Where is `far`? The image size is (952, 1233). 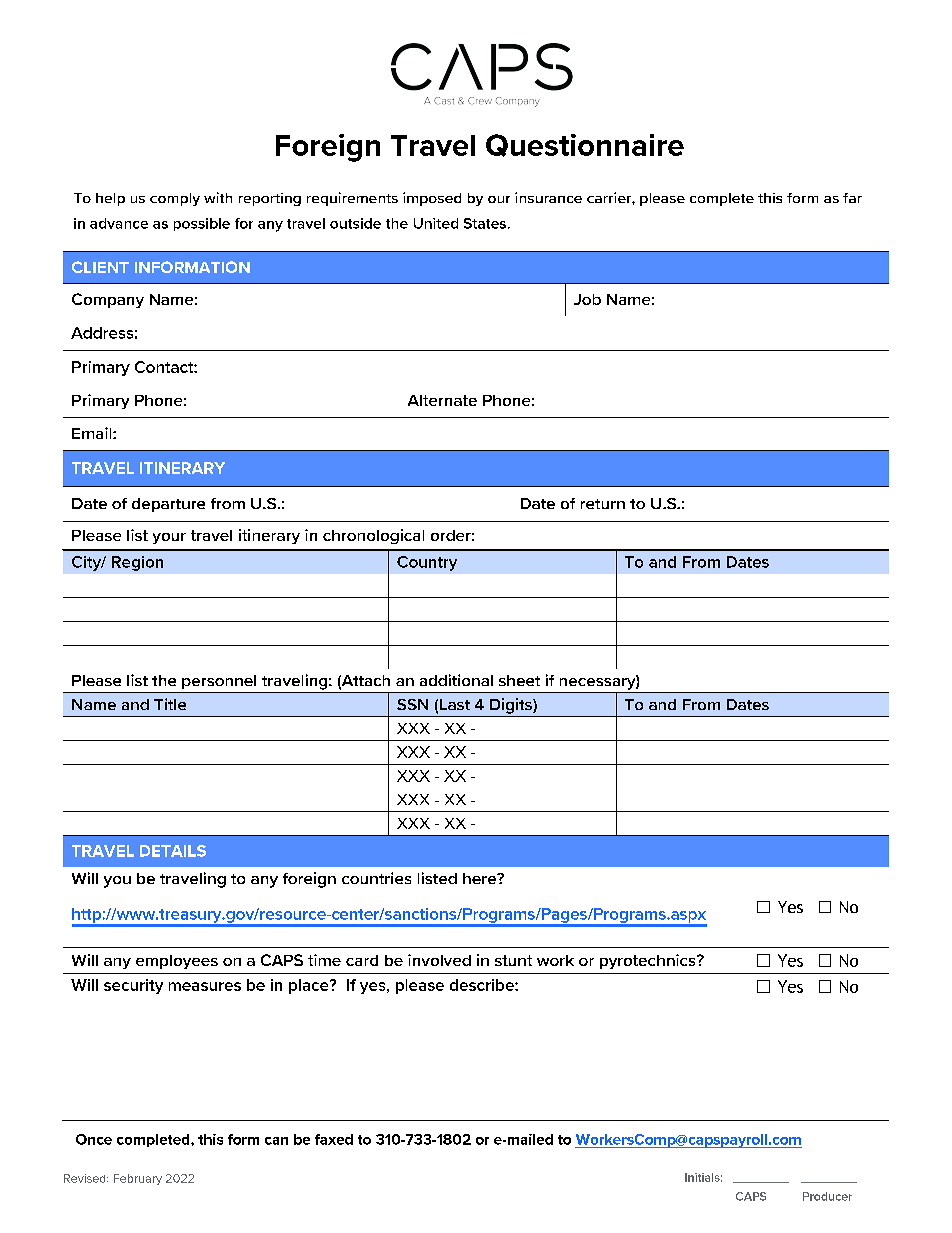 far is located at coordinates (852, 198).
